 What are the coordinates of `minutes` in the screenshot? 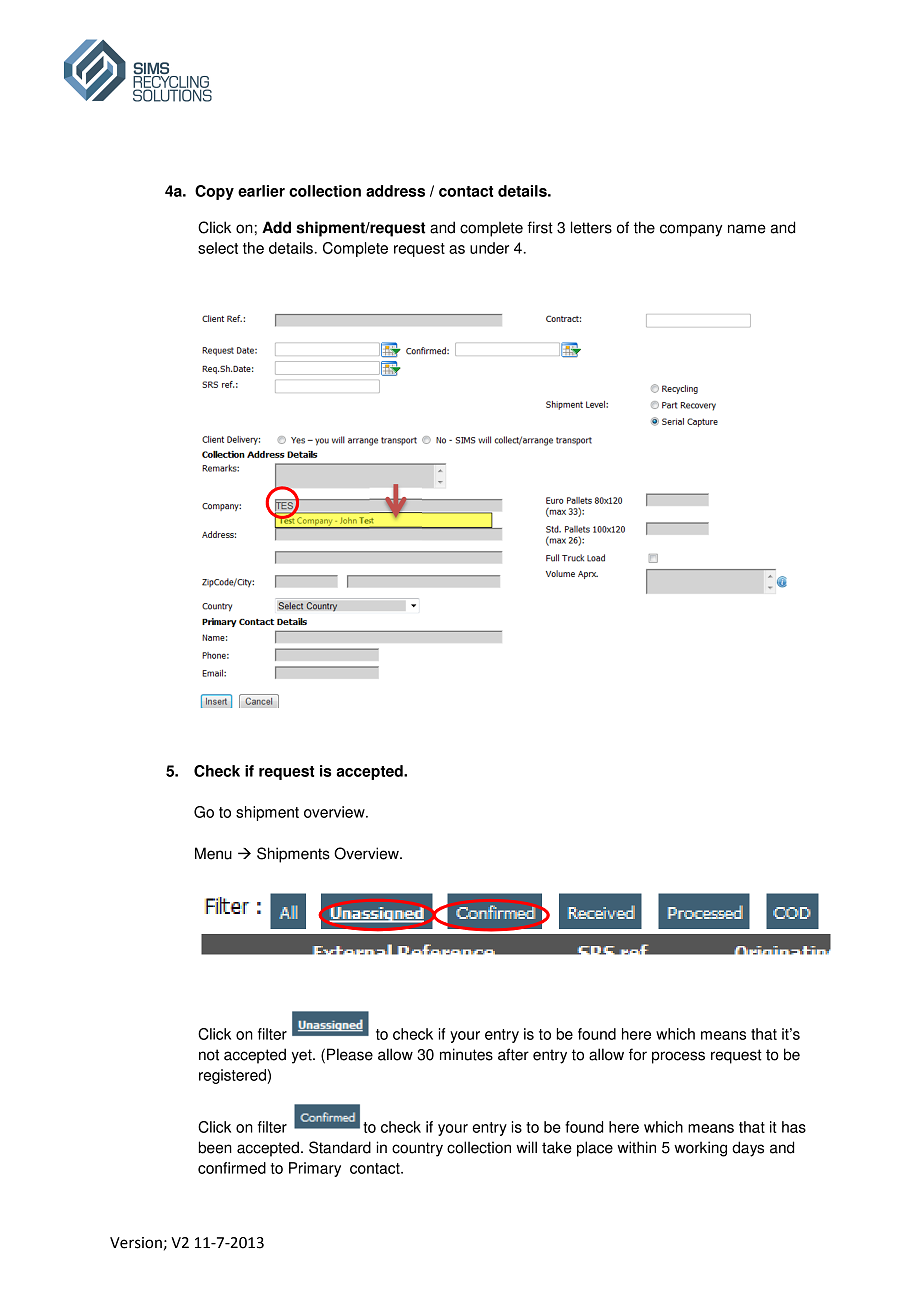 It's located at (466, 1054).
